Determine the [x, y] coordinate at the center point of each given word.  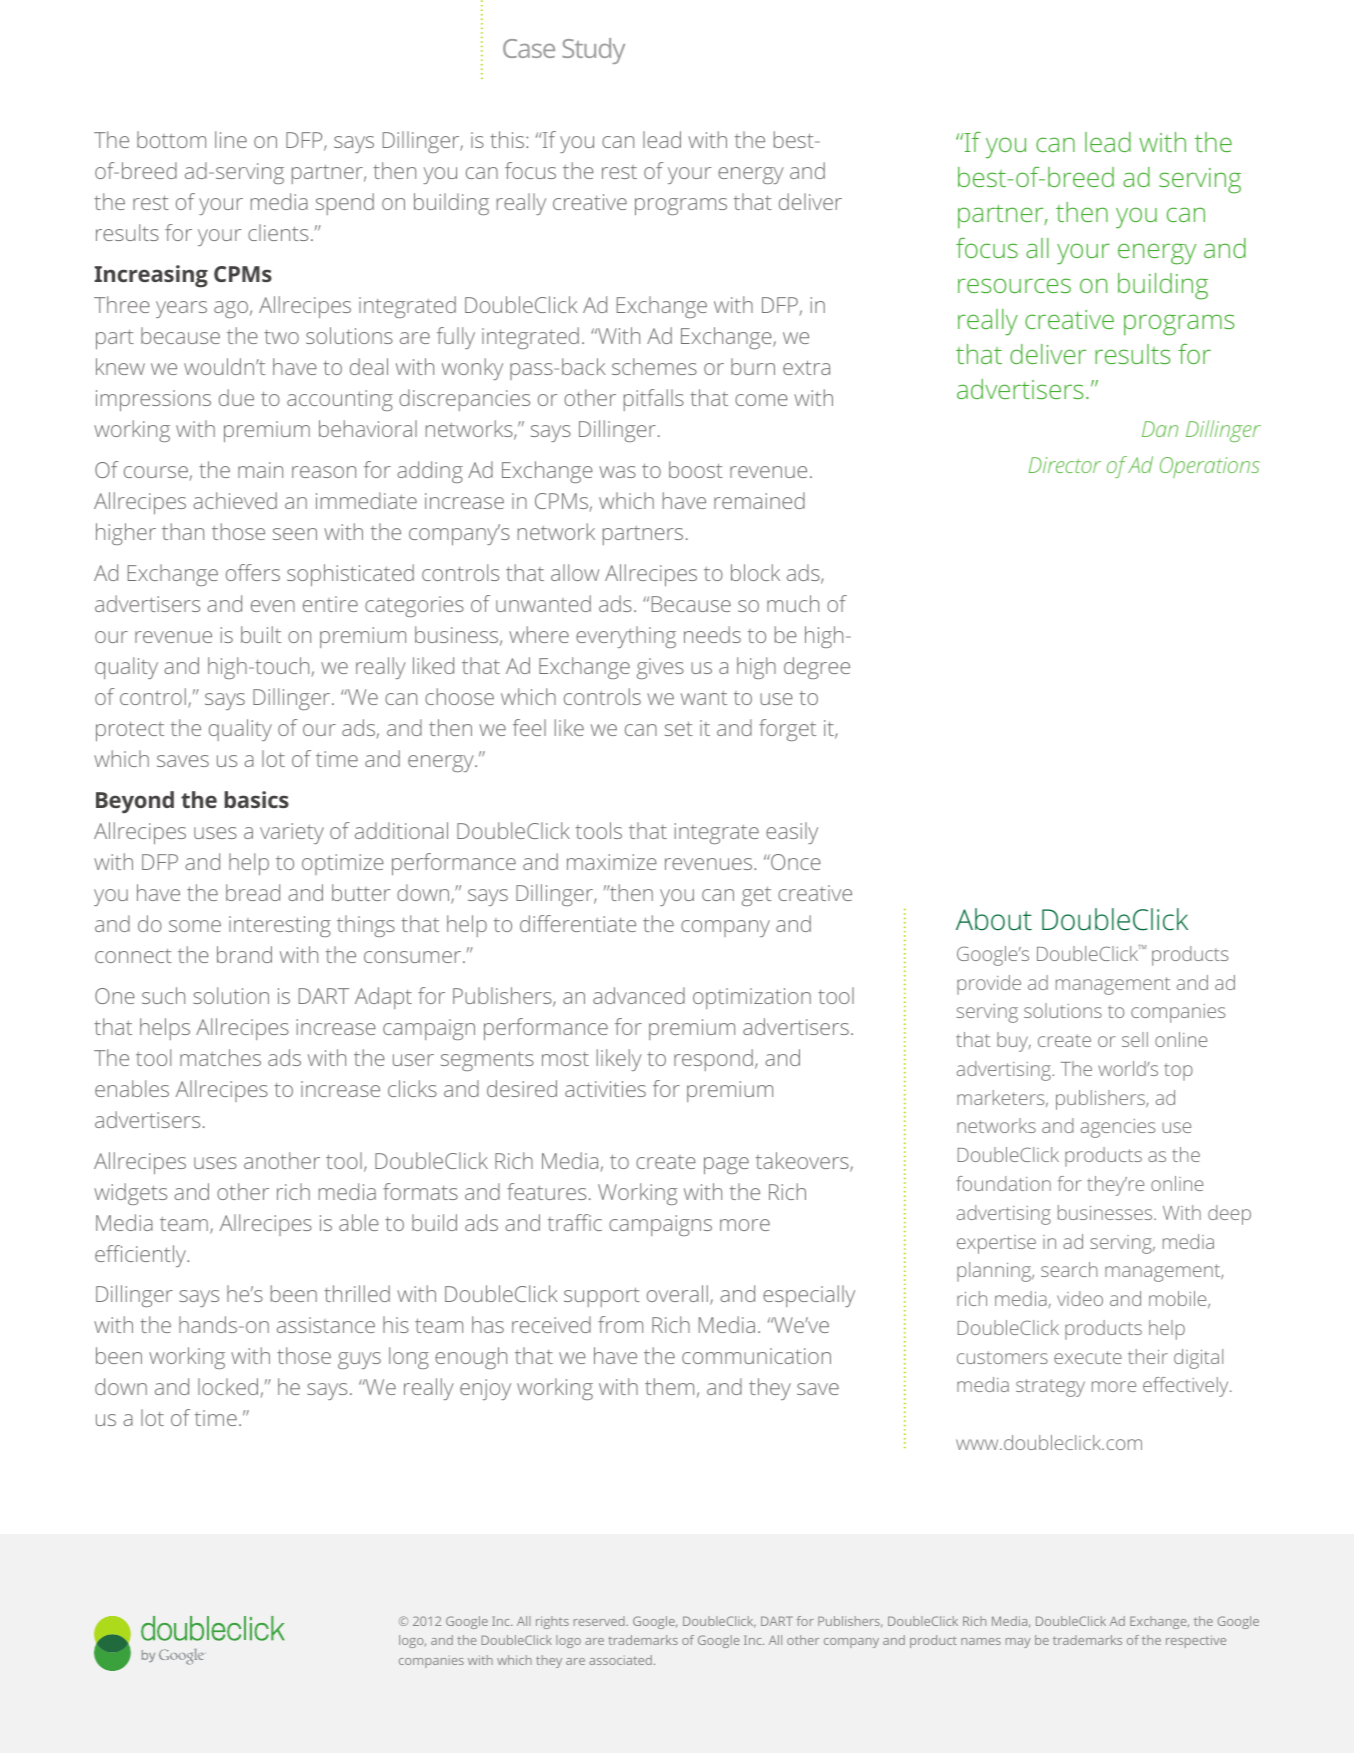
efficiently [141, 1256]
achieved [235, 500]
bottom [171, 139]
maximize [612, 862]
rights [552, 1622]
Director [1065, 465]
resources [1014, 285]
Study [593, 51]
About [994, 919]
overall [677, 1293]
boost [696, 469]
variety [292, 833]
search [1069, 1269]
